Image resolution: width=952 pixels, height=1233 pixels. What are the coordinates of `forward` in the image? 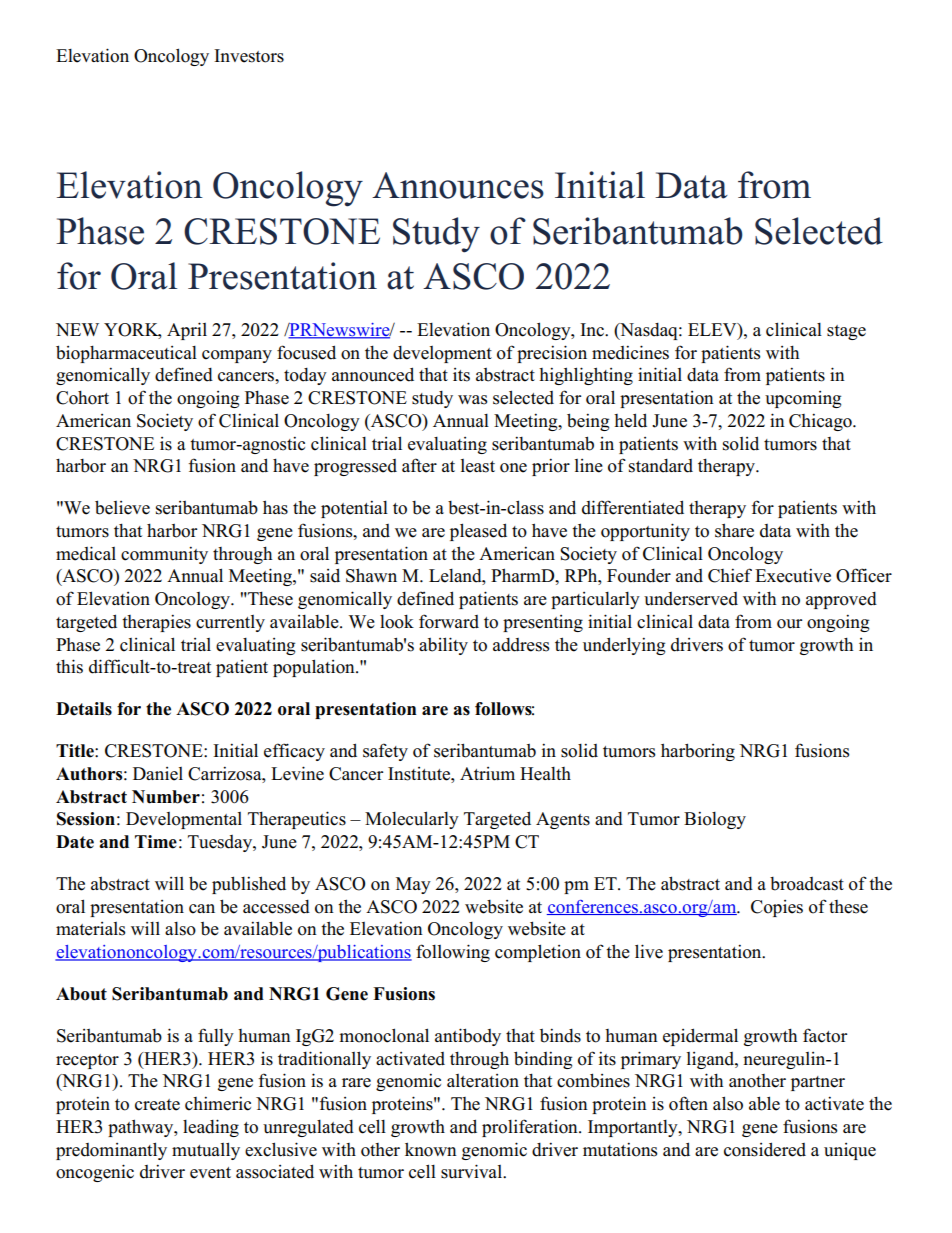 It's located at (449, 621).
